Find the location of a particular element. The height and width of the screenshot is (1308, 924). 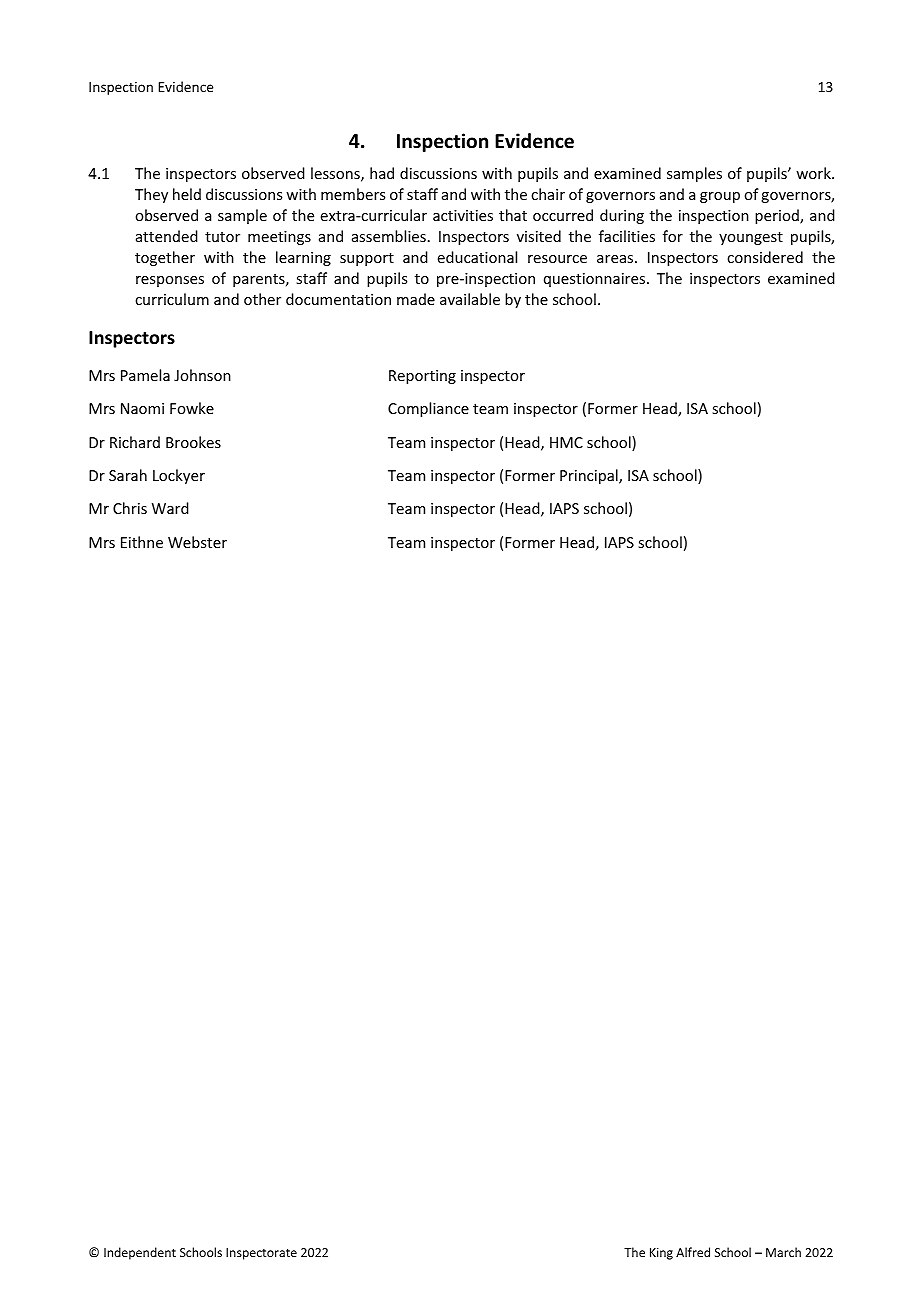

activities is located at coordinates (463, 215).
